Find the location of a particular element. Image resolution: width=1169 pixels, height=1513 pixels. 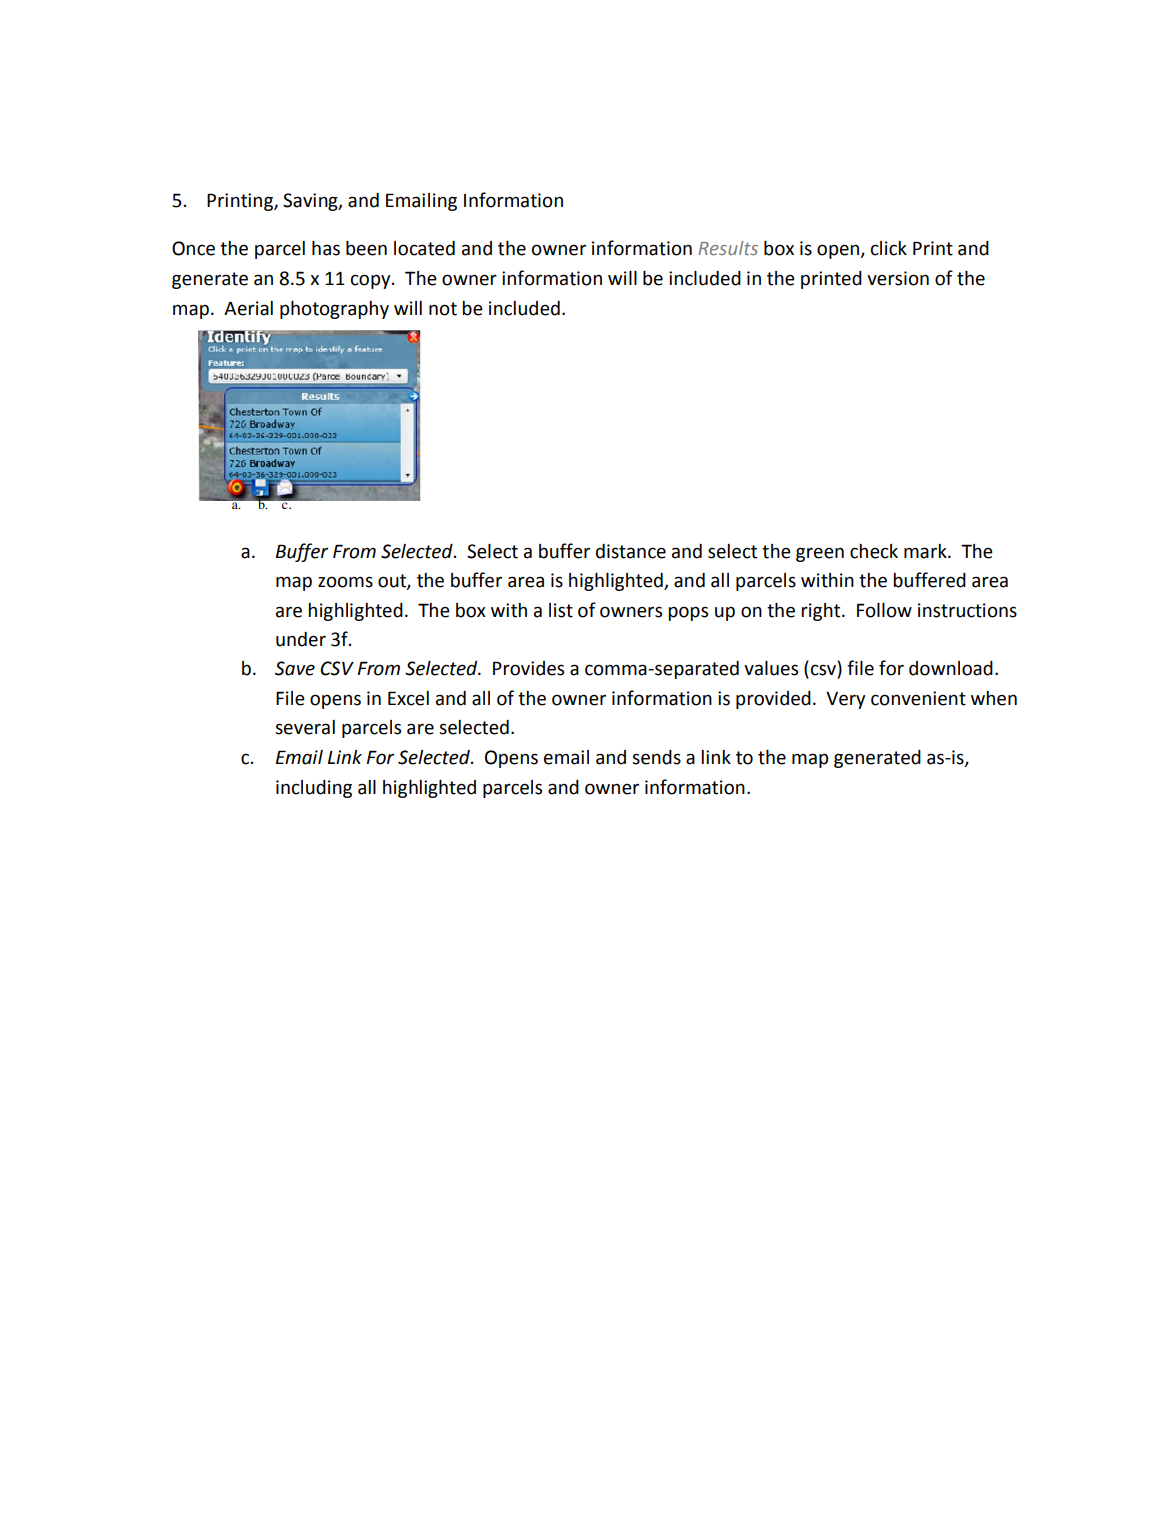

not is located at coordinates (443, 309).
